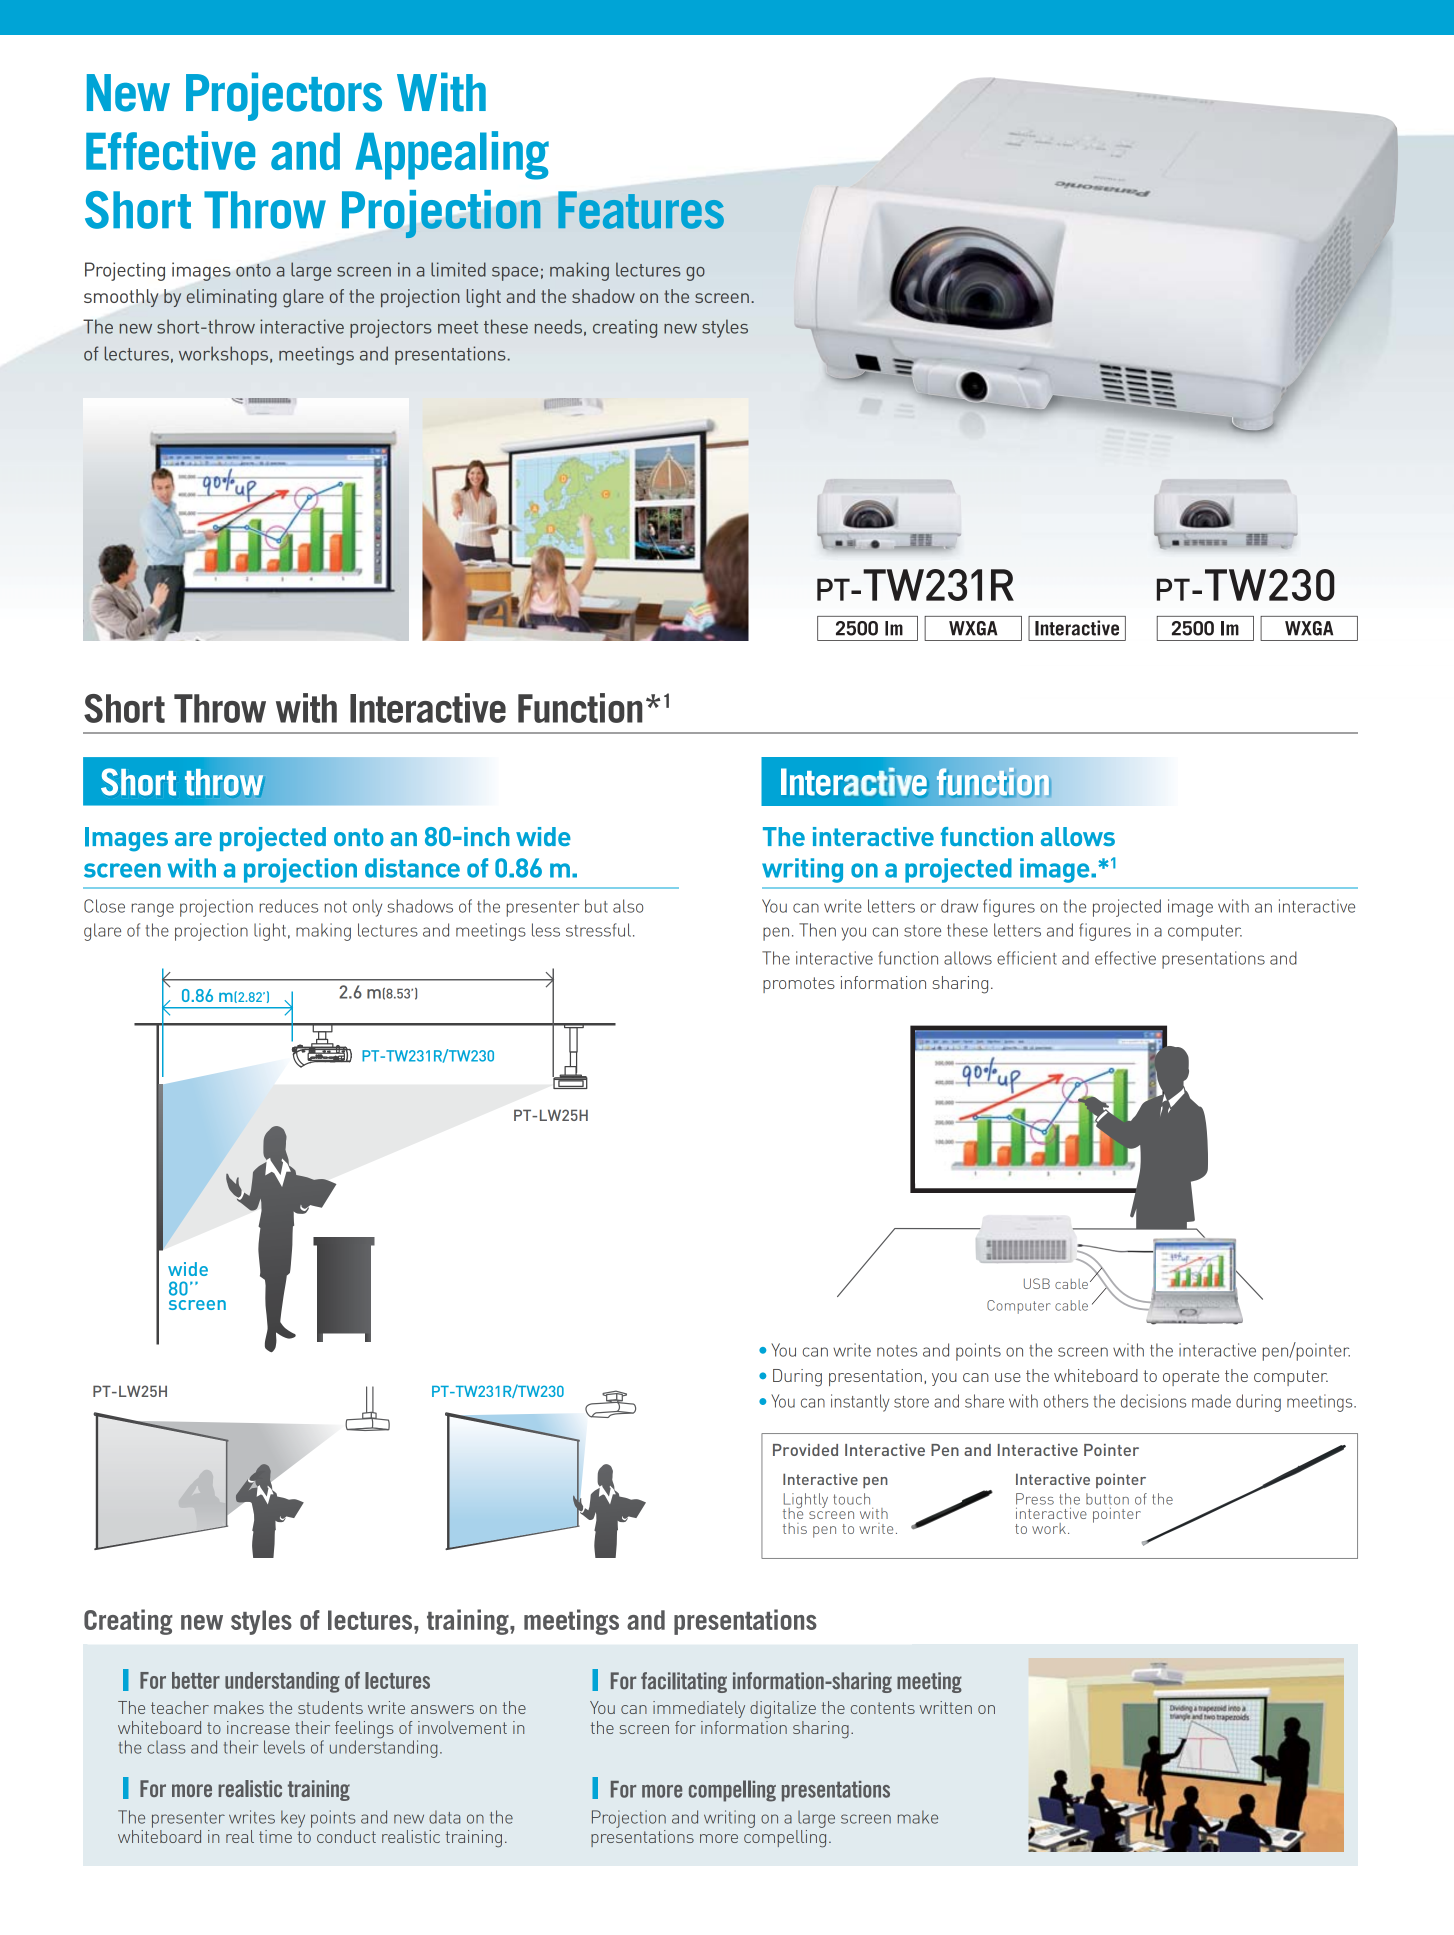 This screenshot has width=1454, height=1935. What do you see at coordinates (293, 1819) in the screenshot?
I see `key` at bounding box center [293, 1819].
